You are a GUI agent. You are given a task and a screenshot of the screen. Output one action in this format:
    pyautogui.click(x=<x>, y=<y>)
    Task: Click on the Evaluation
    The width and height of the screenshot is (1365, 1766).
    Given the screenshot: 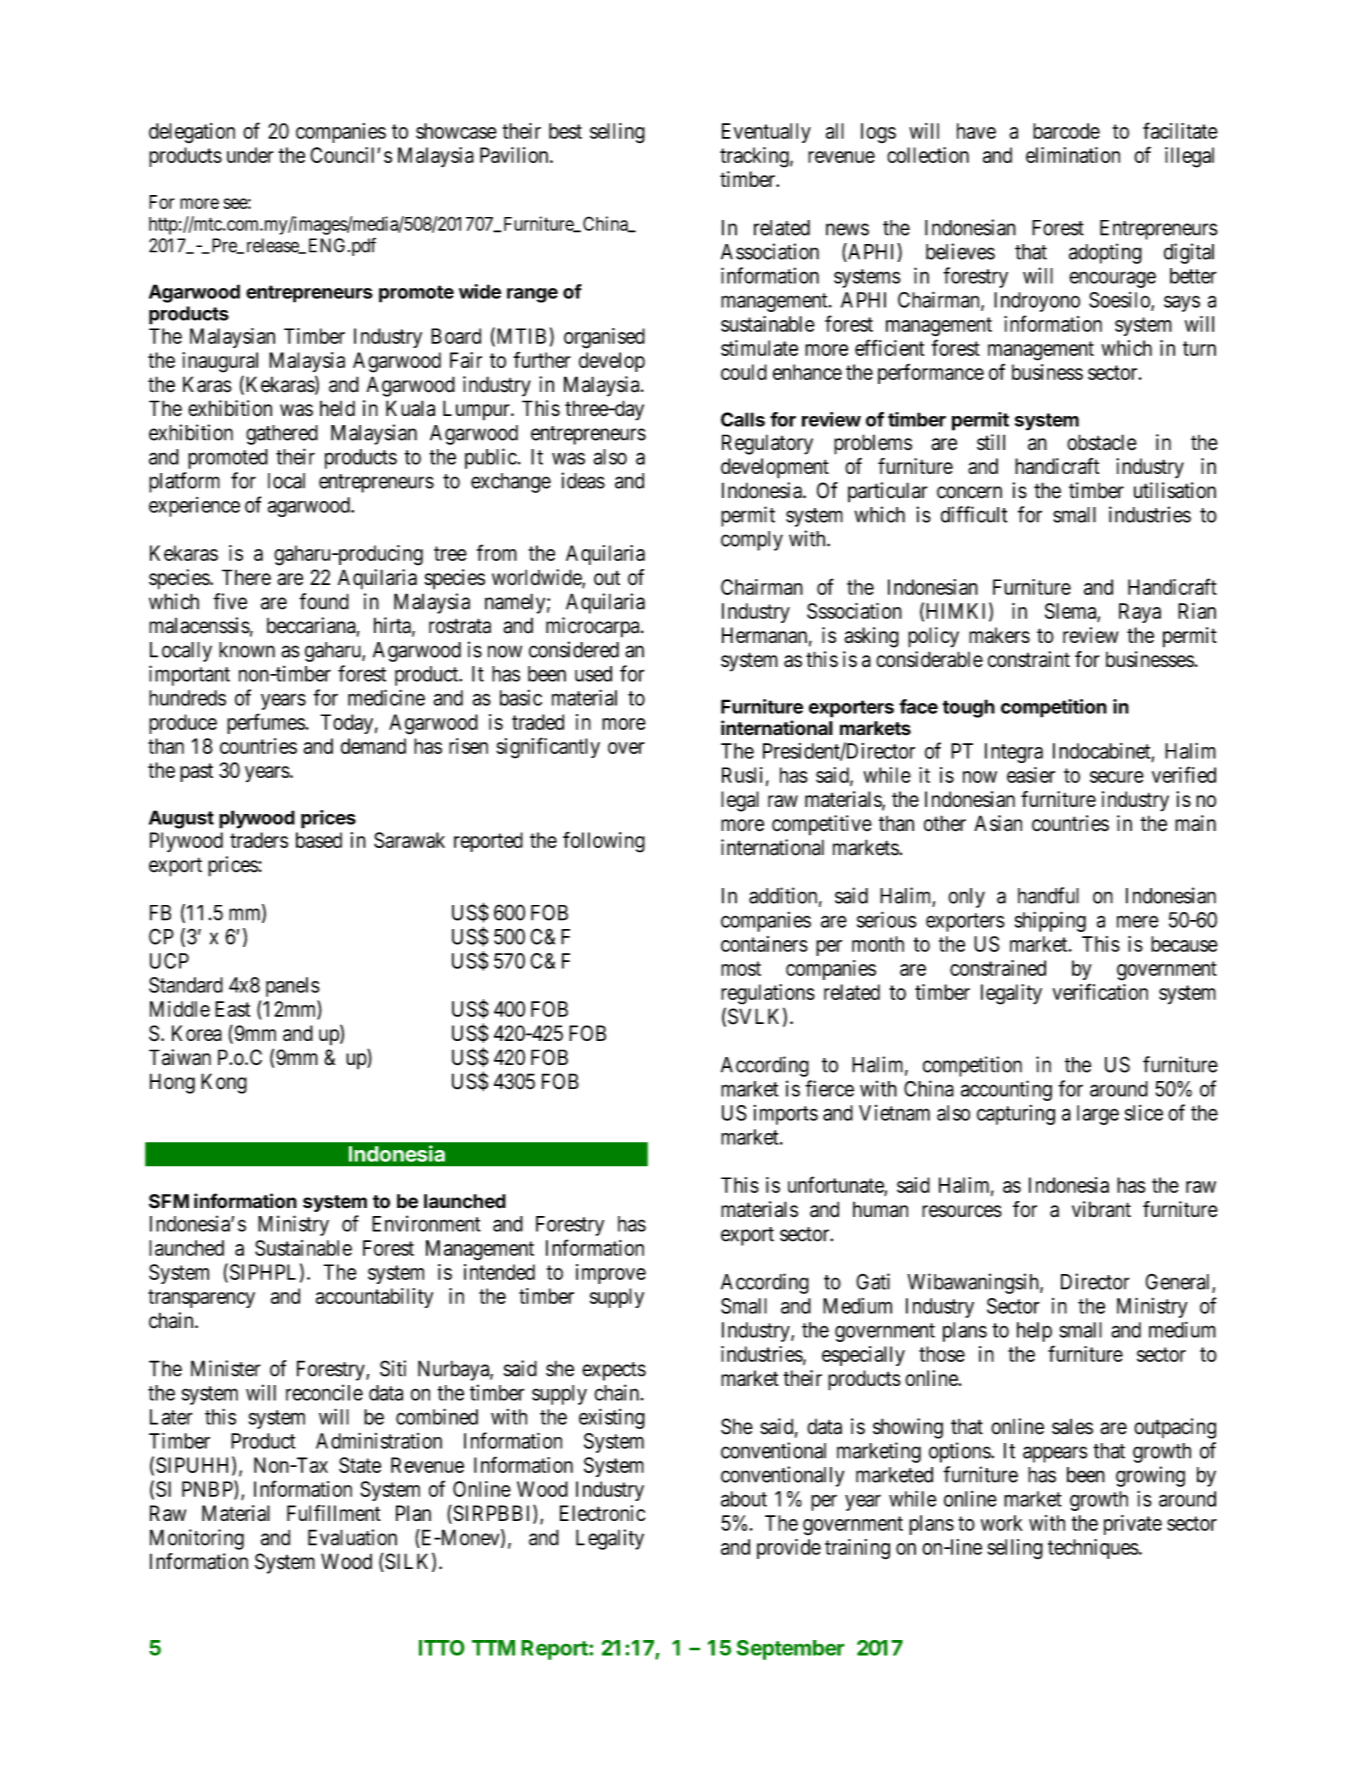 What is the action you would take?
    pyautogui.click(x=352, y=1537)
